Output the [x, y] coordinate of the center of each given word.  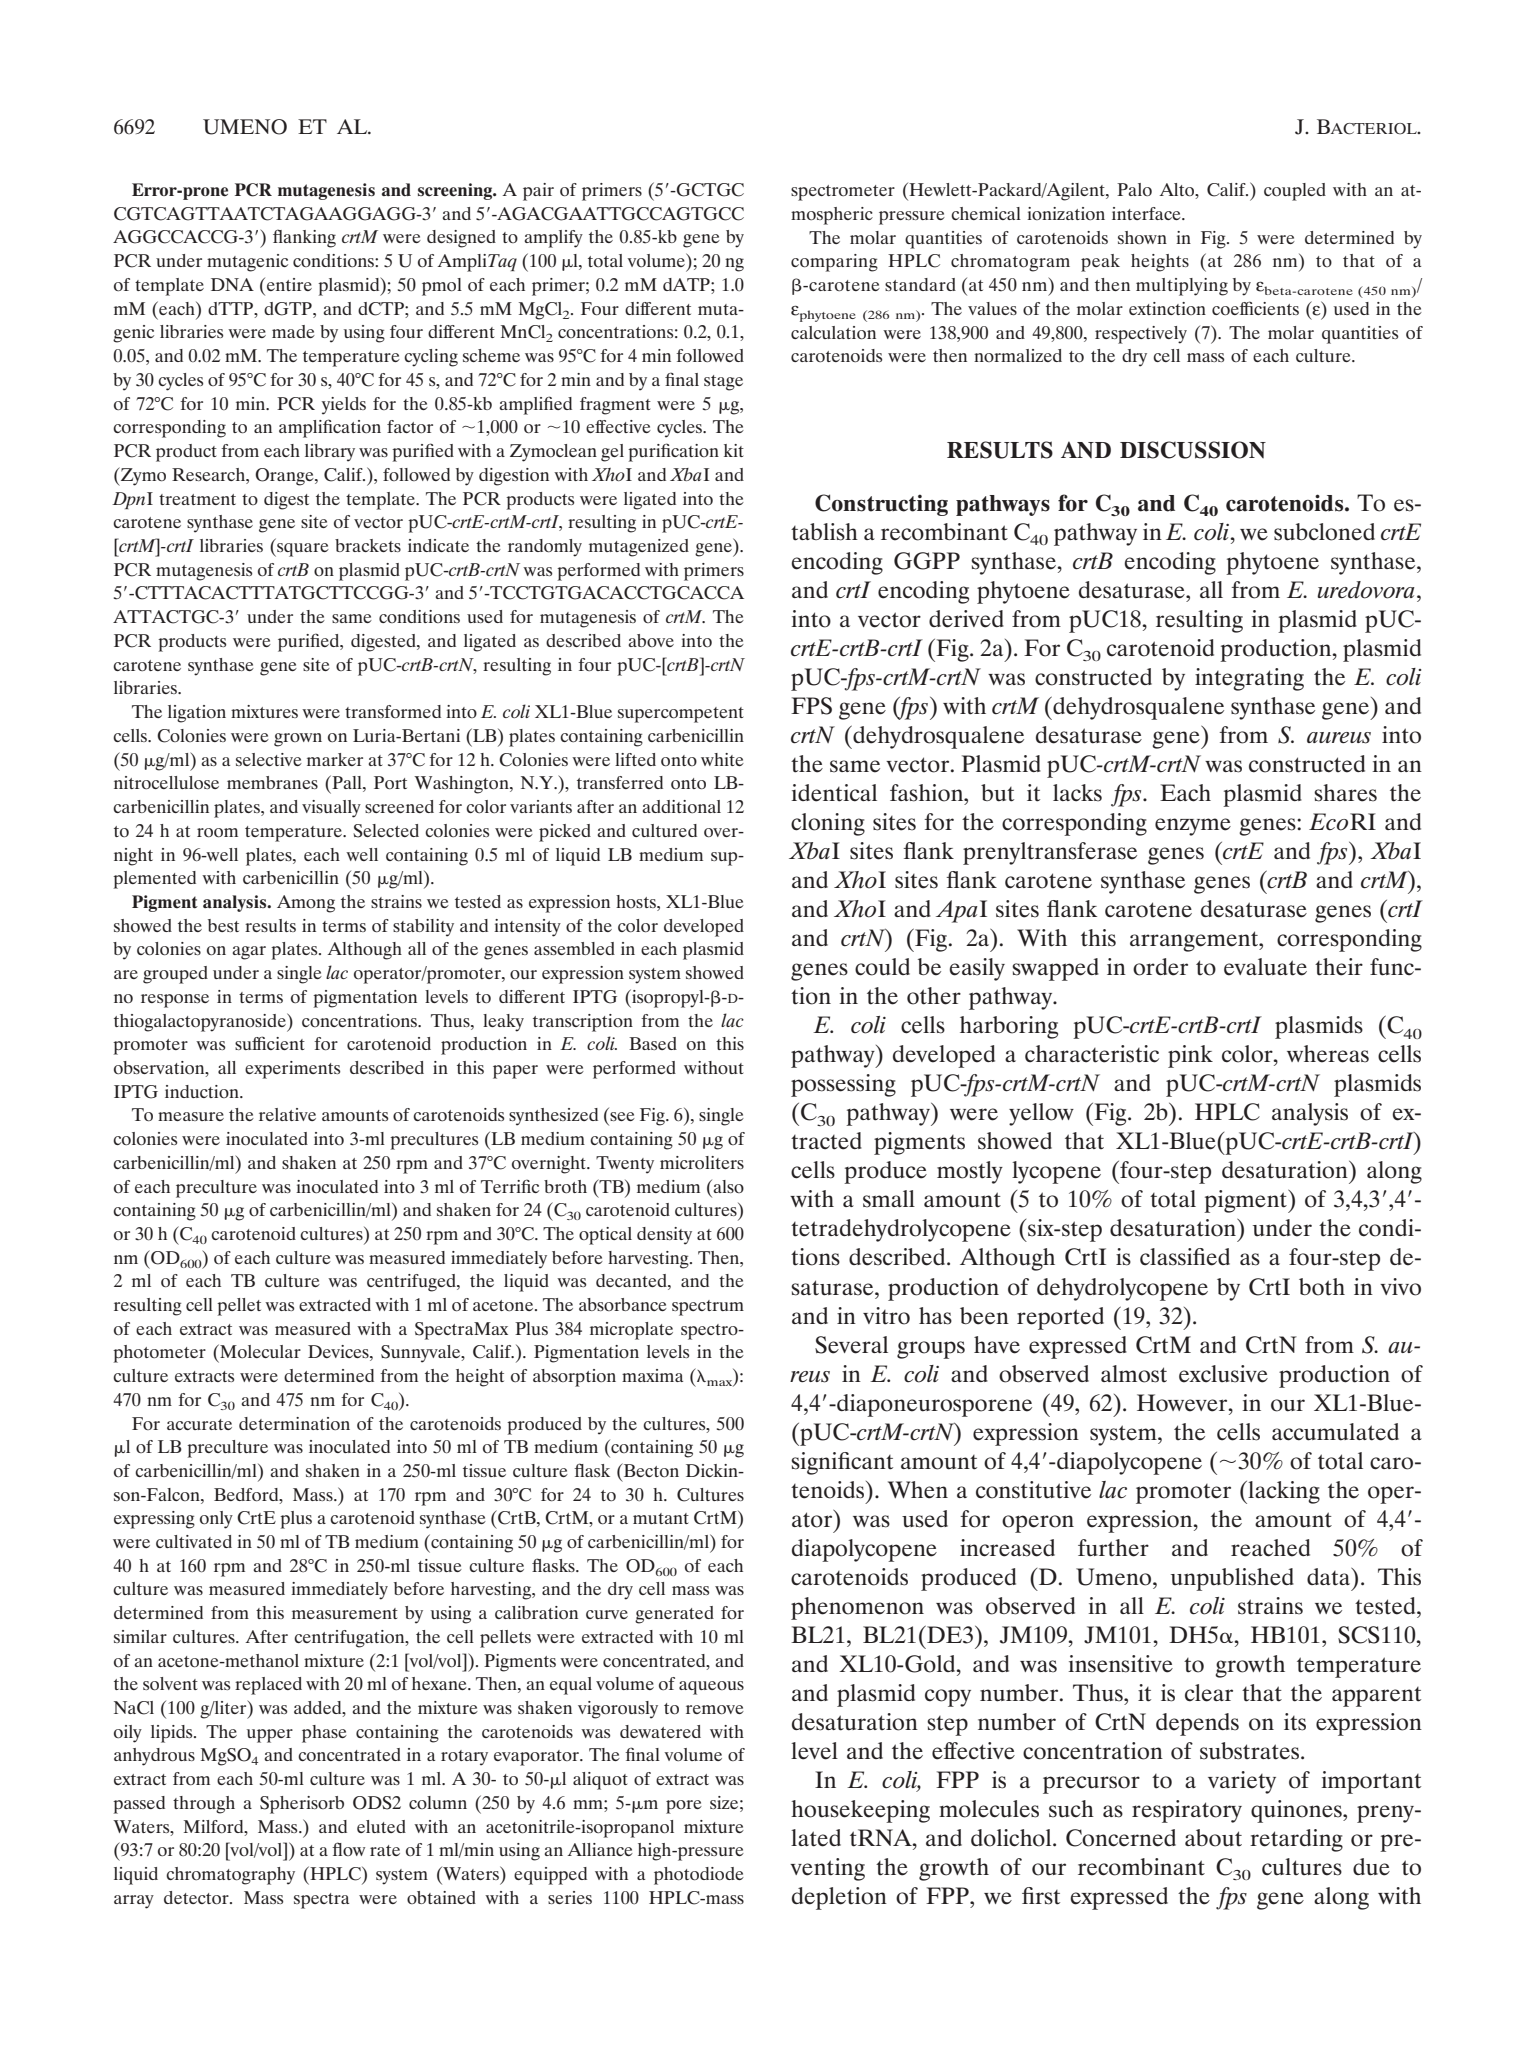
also [727, 1186]
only [216, 1520]
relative [287, 1114]
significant [842, 1463]
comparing [834, 263]
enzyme [1193, 827]
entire [289, 284]
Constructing [881, 505]
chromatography [230, 1876]
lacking [1283, 1492]
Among [306, 904]
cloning [828, 824]
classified [1185, 1257]
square [302, 550]
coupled [1295, 192]
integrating [1249, 679]
